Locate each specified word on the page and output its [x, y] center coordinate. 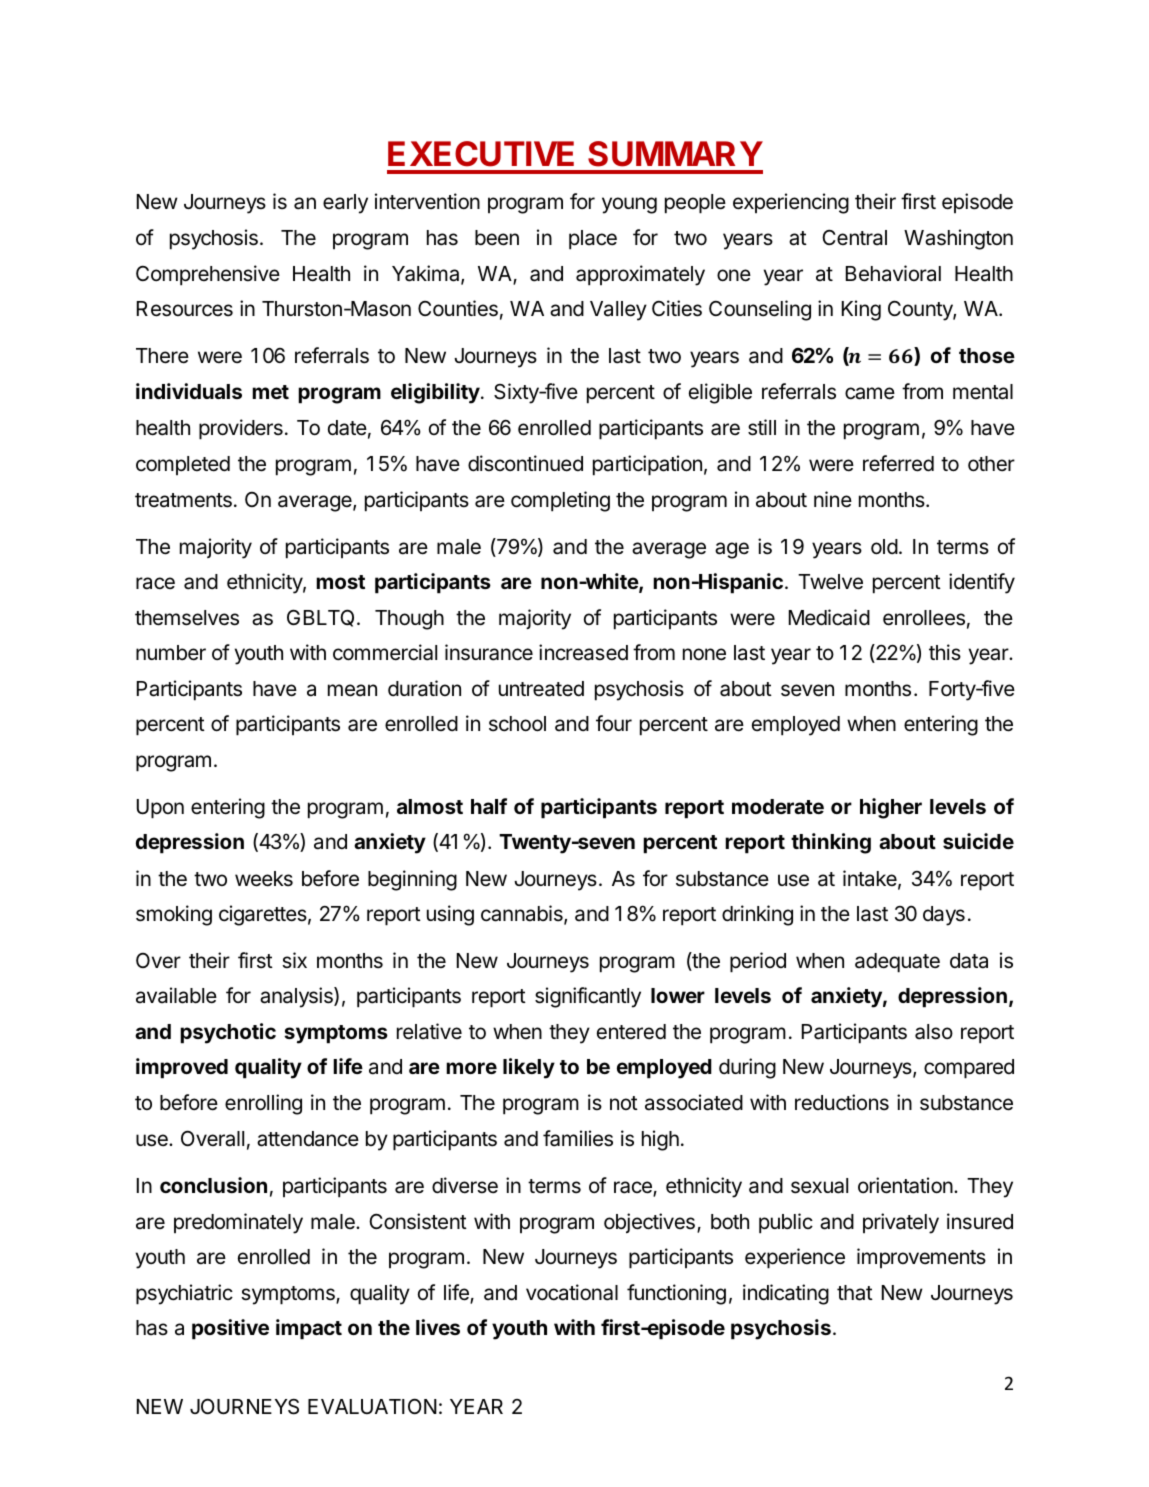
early [345, 204]
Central [854, 237]
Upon [160, 809]
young [629, 205]
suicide [978, 841]
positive [230, 1329]
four [614, 723]
